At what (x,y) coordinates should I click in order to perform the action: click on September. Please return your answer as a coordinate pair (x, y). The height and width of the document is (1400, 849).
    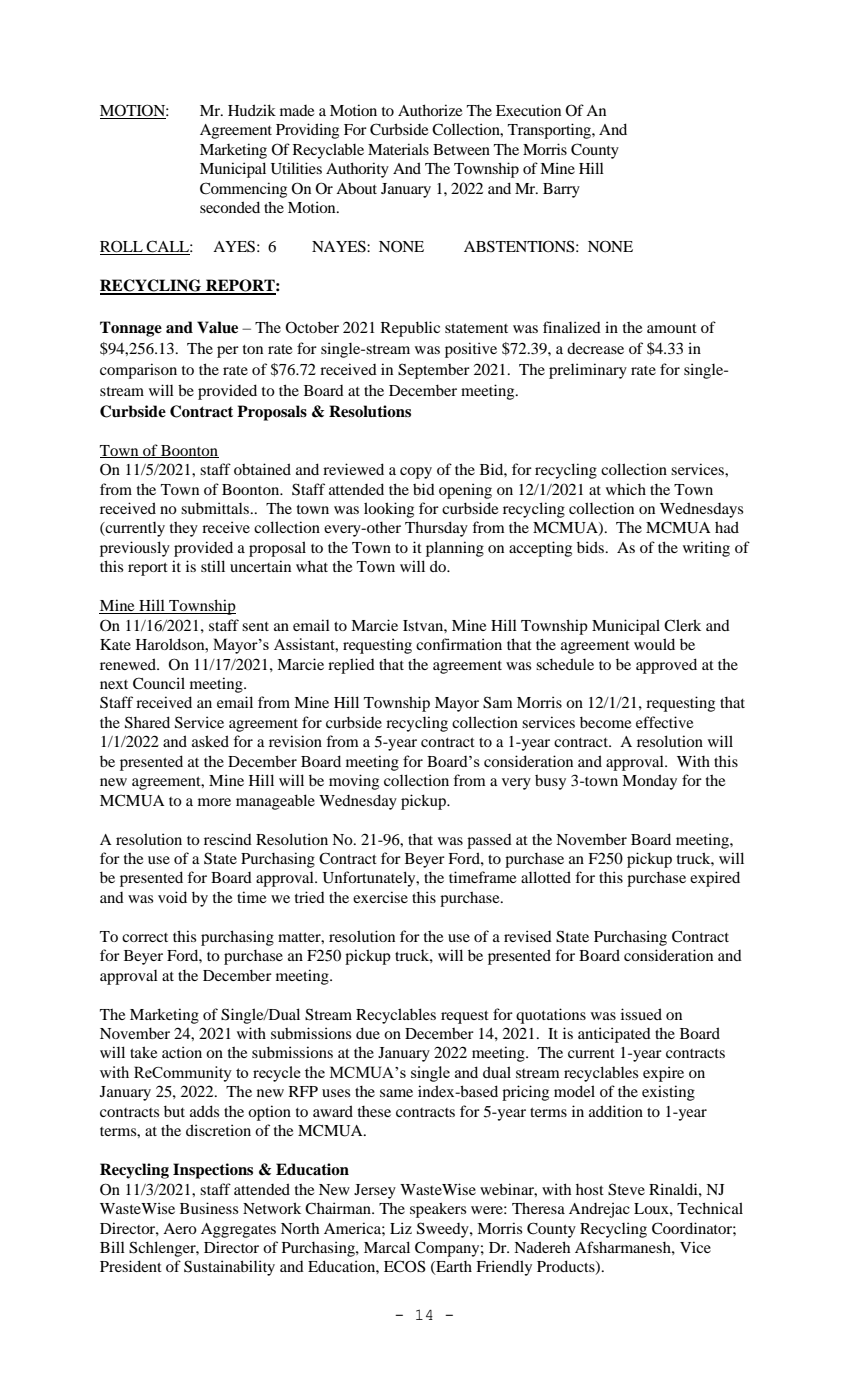
    Looking at the image, I should click on (434, 371).
